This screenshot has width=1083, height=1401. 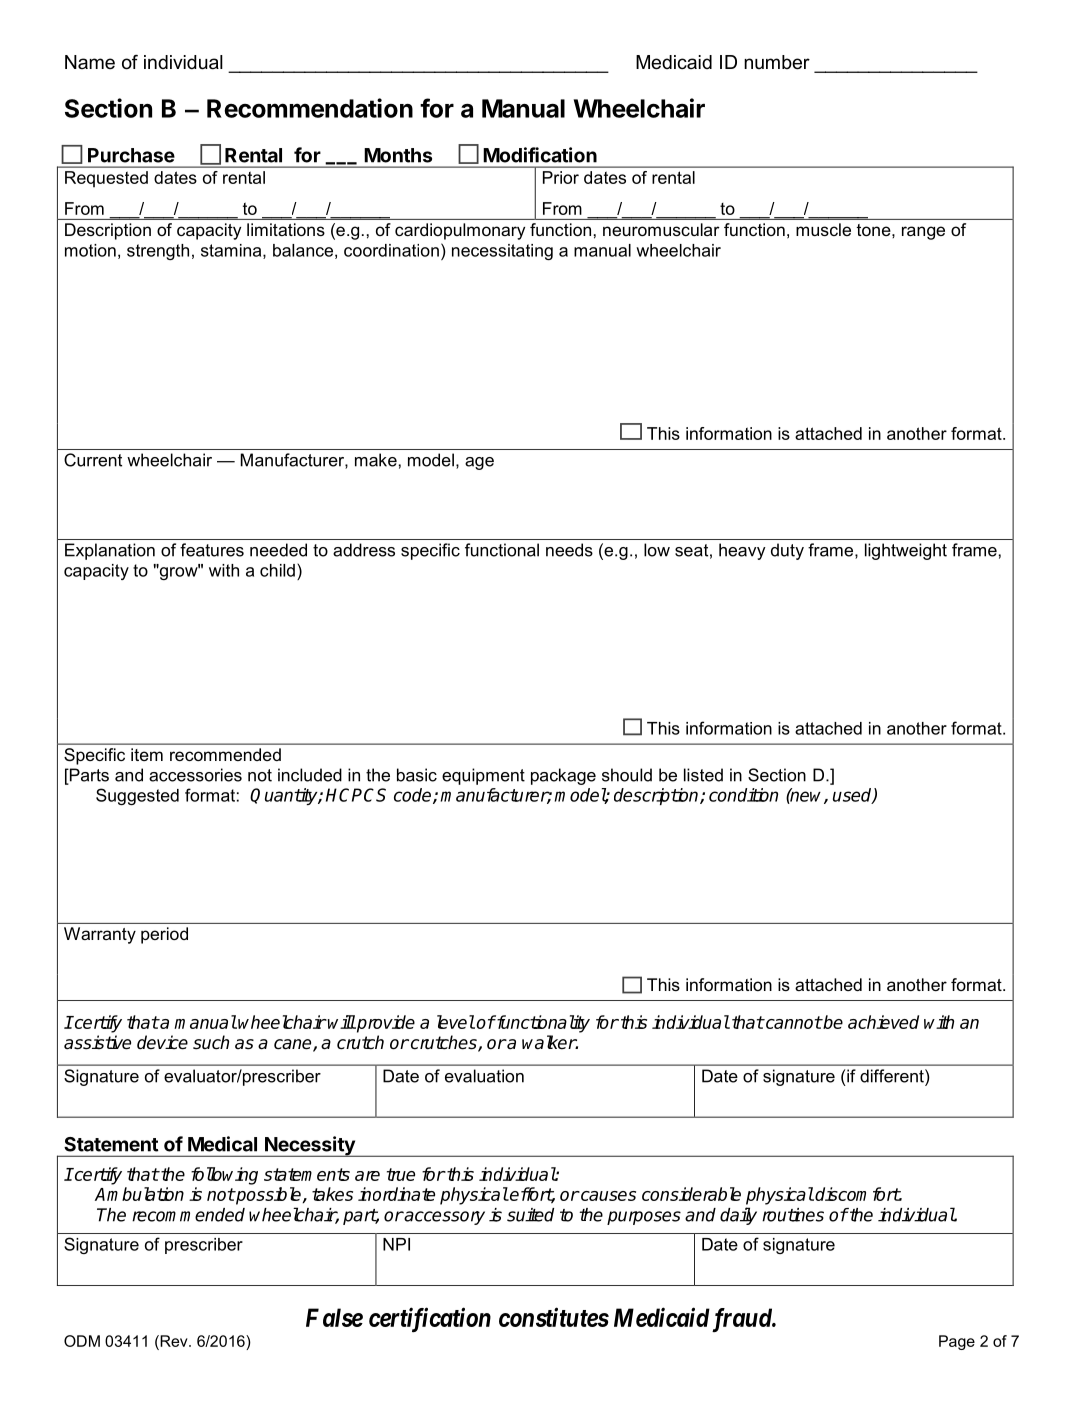 I want to click on Rev, so click(x=174, y=1341).
